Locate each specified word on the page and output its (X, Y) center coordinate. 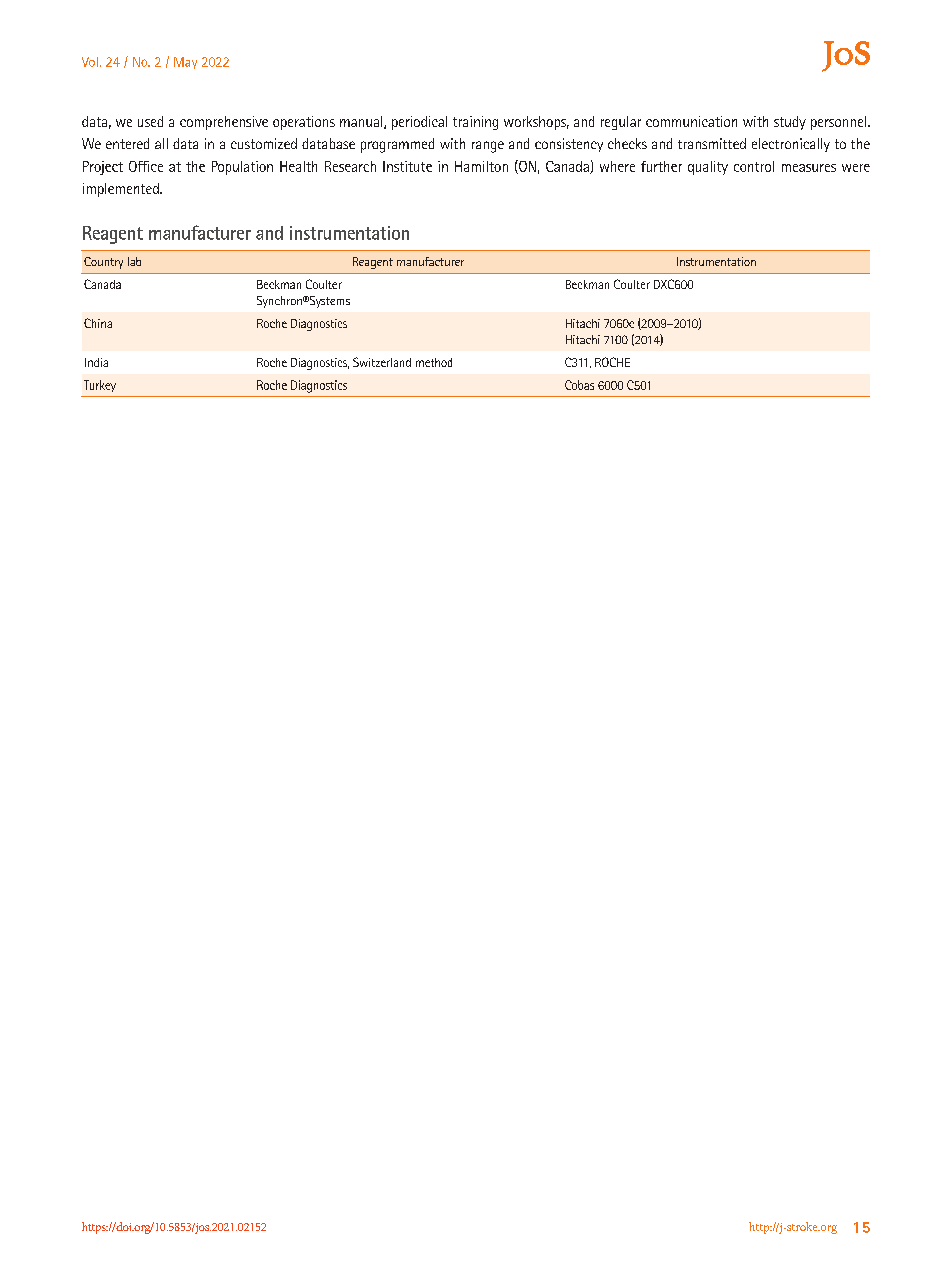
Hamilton (481, 166)
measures (809, 168)
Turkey (100, 386)
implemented (122, 190)
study (790, 123)
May (185, 63)
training (475, 123)
